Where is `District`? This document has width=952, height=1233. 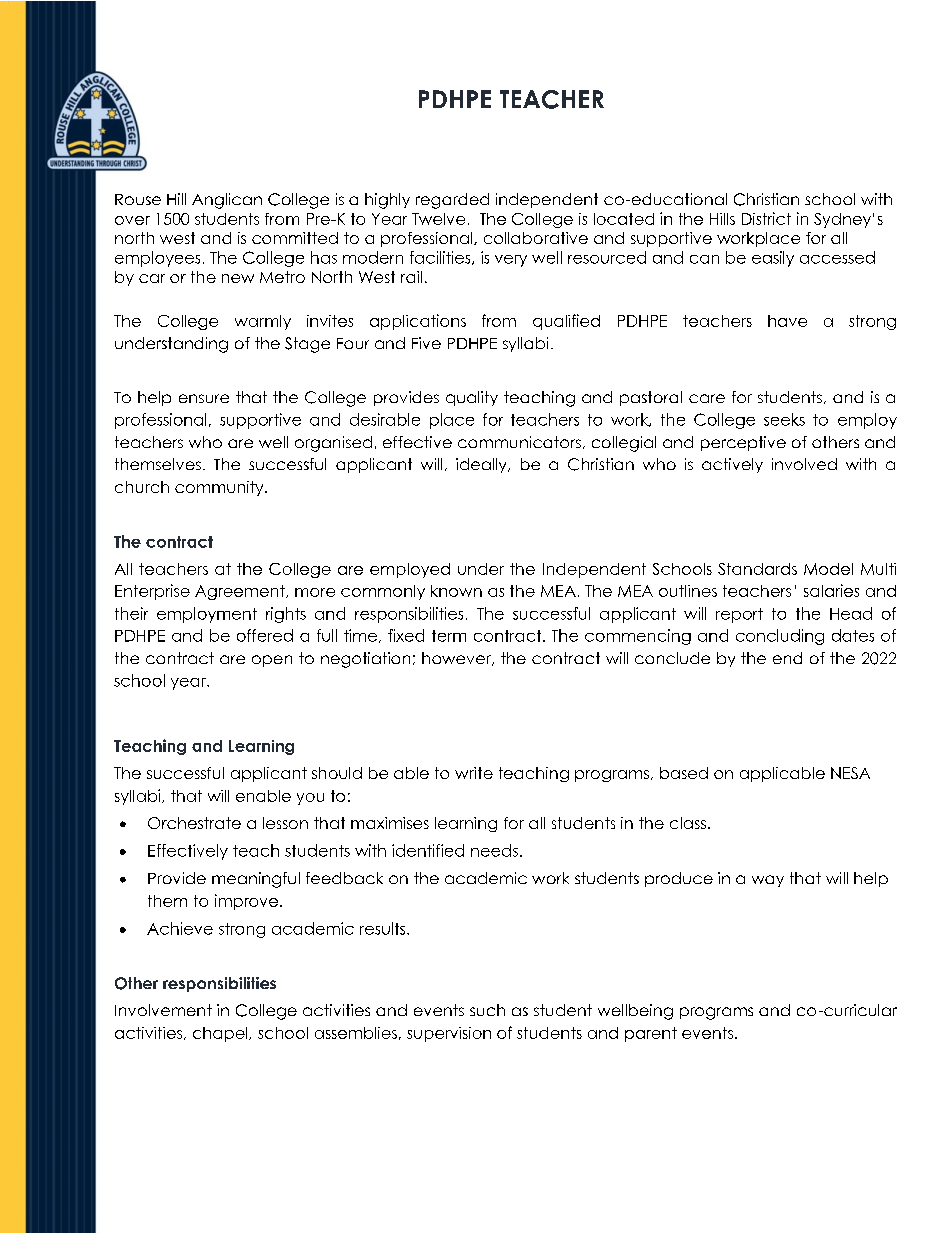
District is located at coordinates (766, 218).
